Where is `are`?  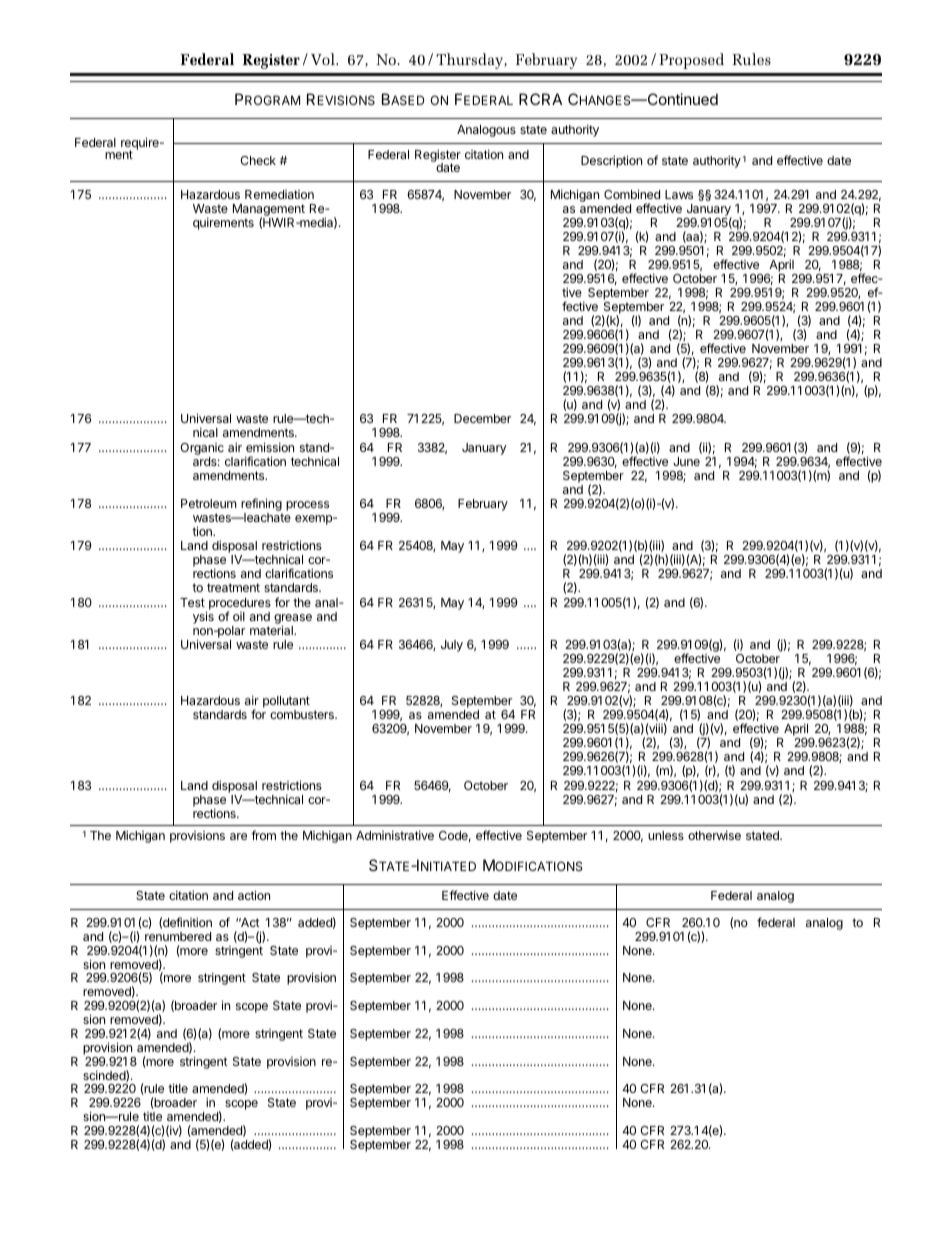
are is located at coordinates (238, 836).
